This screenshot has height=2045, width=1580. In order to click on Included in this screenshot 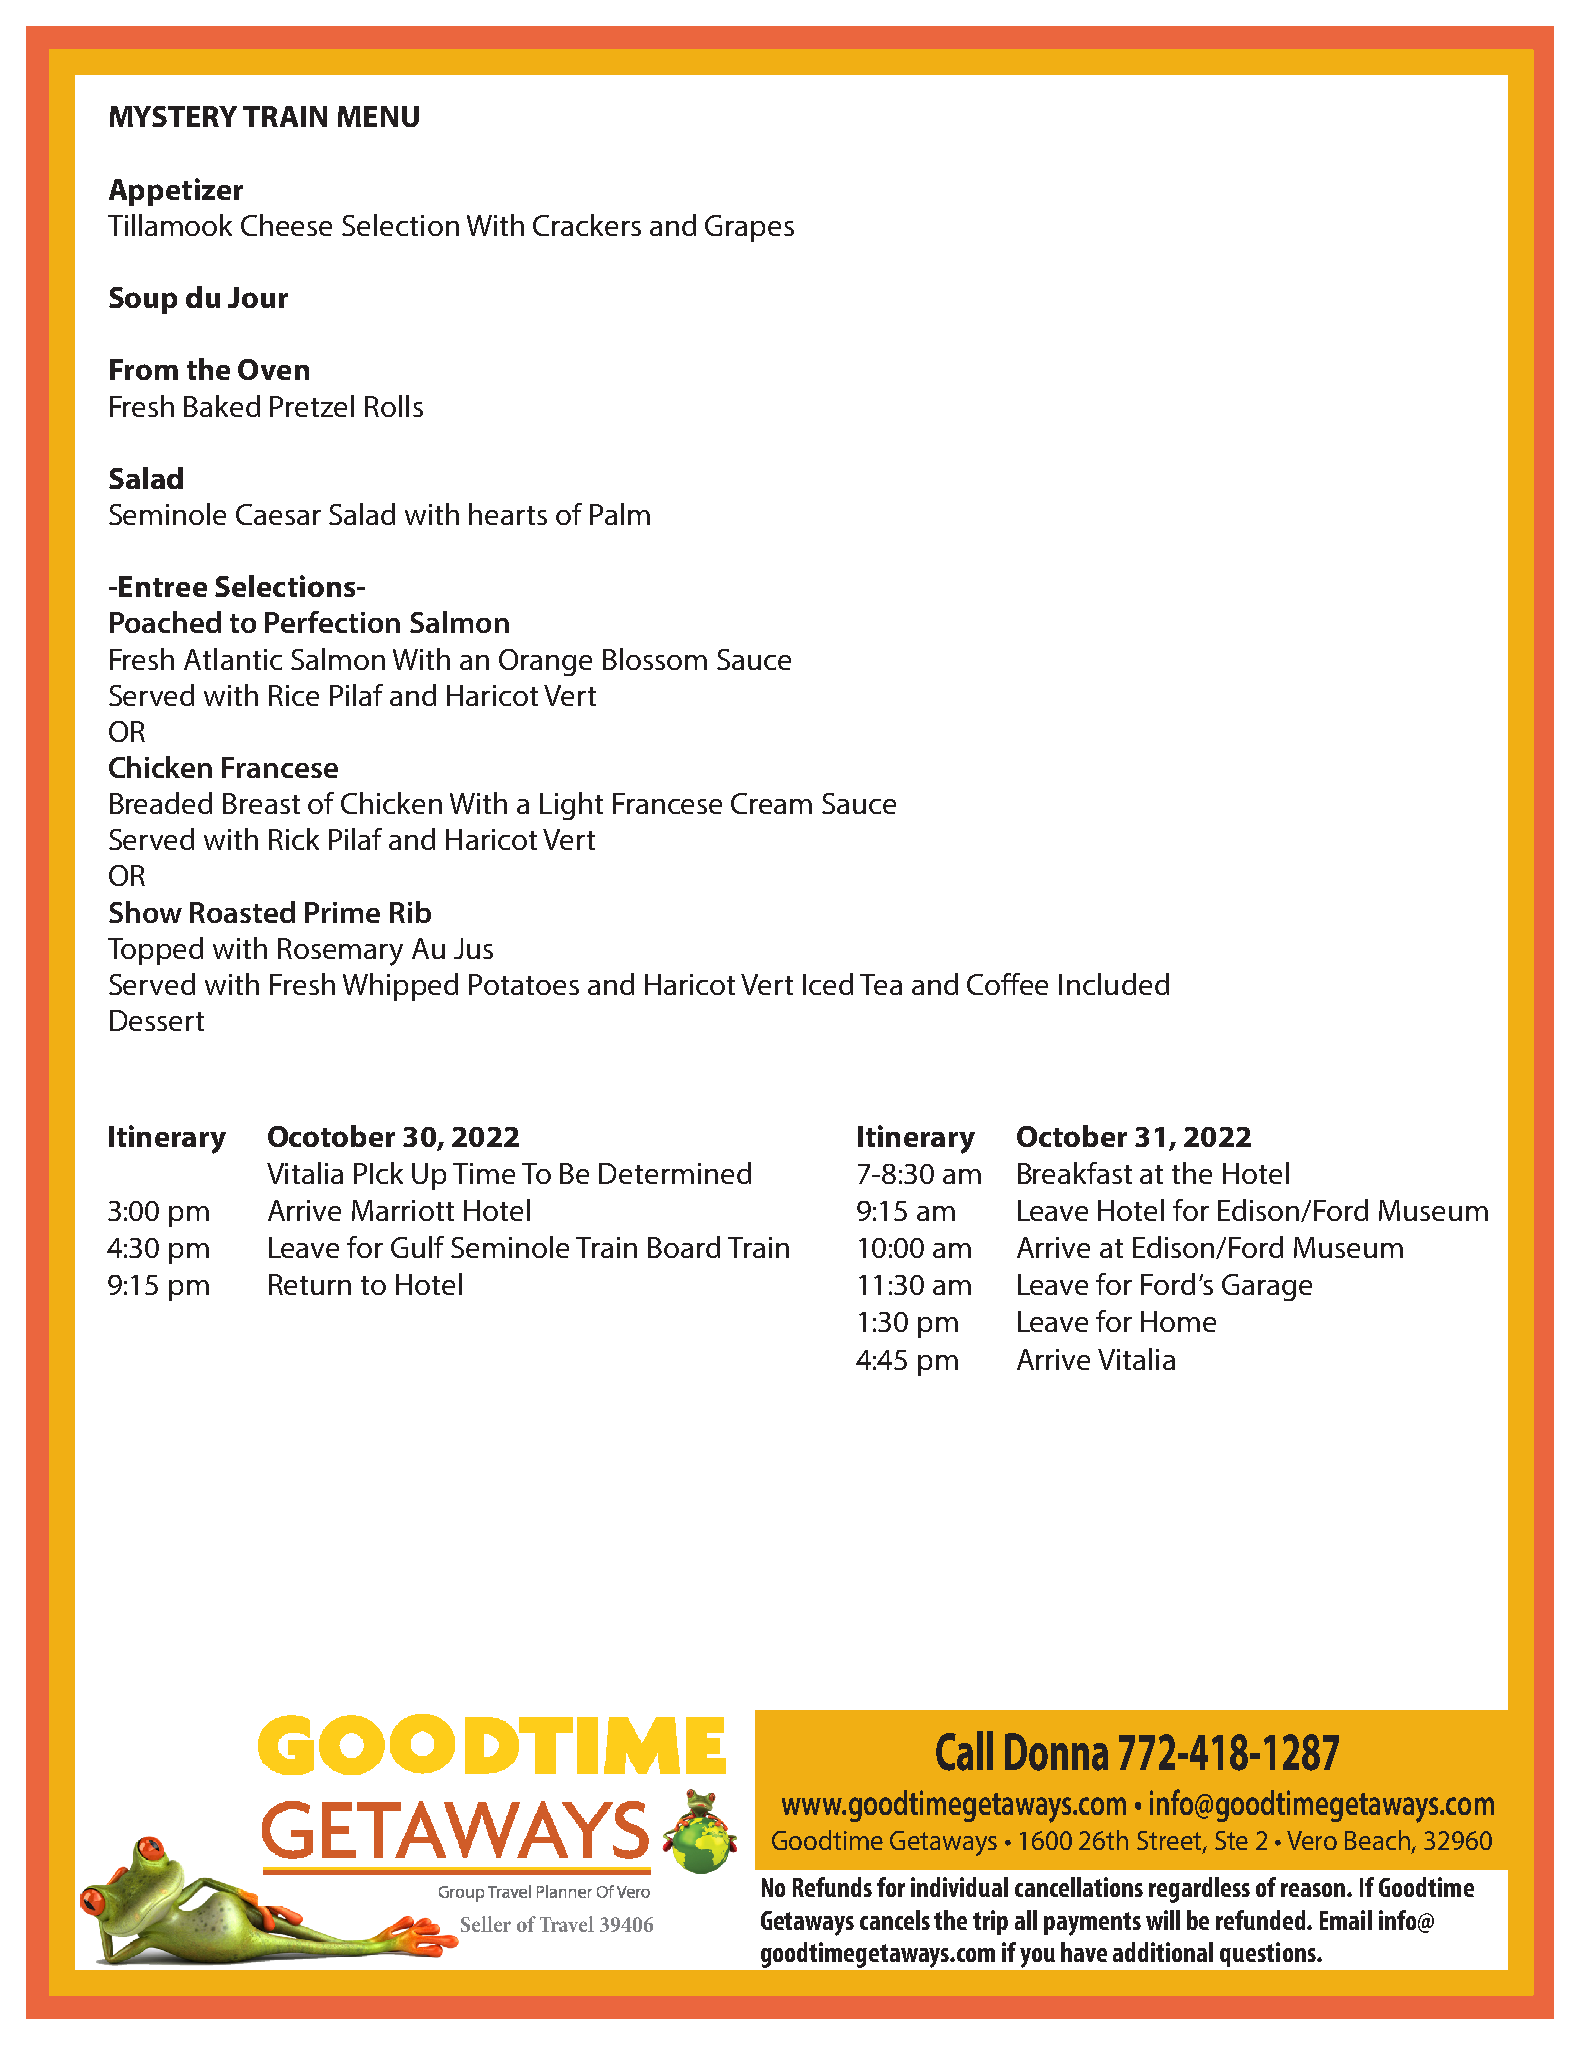, I will do `click(1114, 984)`.
